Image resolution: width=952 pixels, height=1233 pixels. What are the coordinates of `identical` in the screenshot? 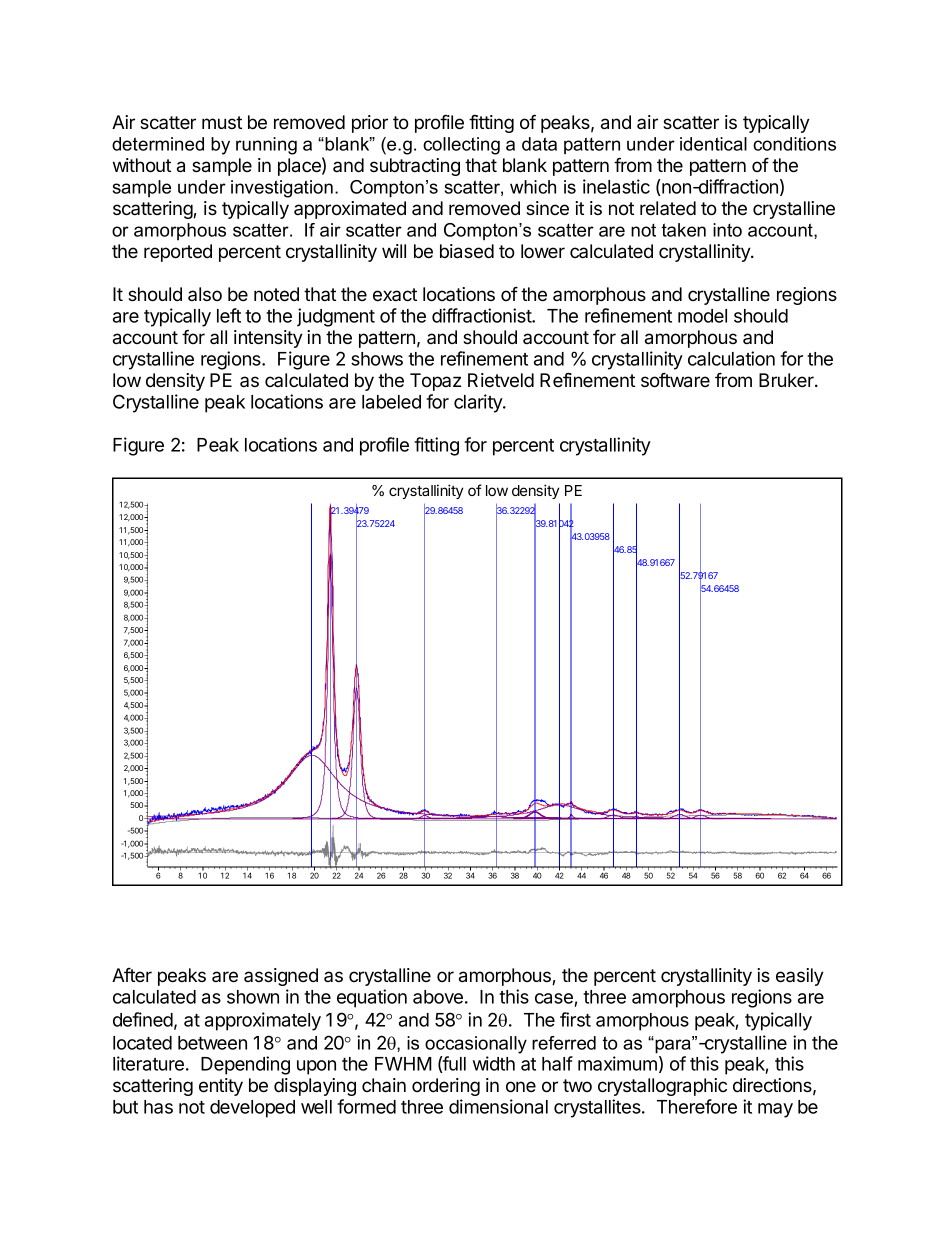 It's located at (713, 144).
